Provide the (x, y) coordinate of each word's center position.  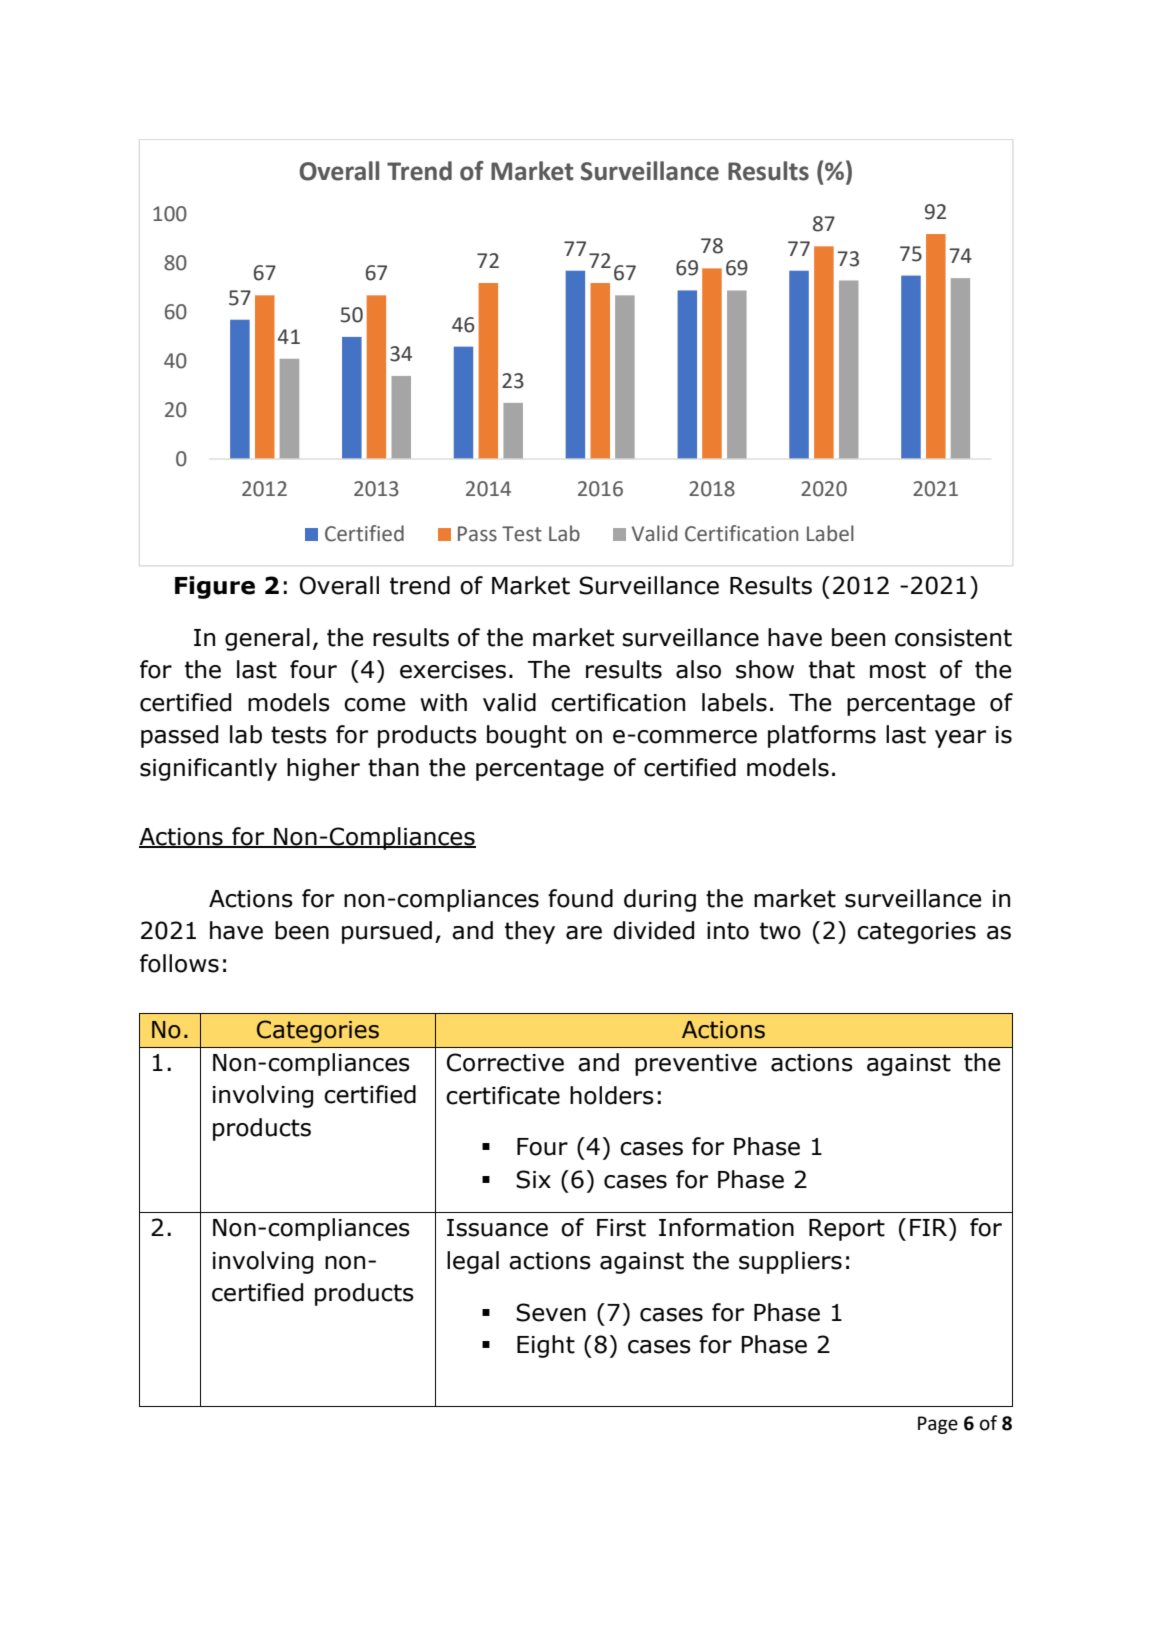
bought (526, 736)
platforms (822, 736)
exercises (453, 670)
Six (533, 1179)
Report (847, 1230)
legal (473, 1262)
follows (179, 963)
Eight (546, 1346)
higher (323, 769)
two (780, 931)
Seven (551, 1312)
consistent (953, 638)
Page (938, 1425)
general (267, 639)
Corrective (505, 1062)
